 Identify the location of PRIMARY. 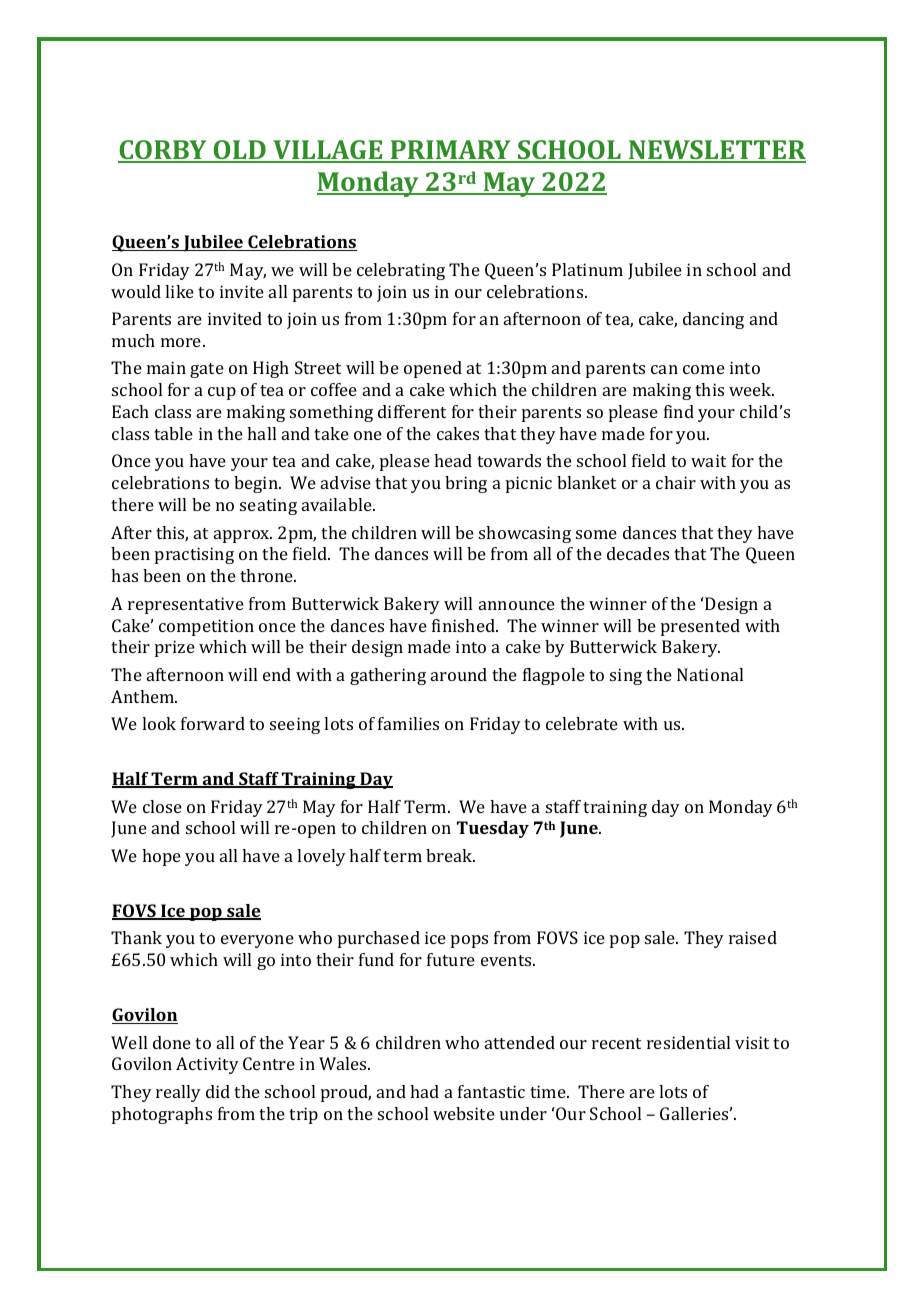
(450, 151).
